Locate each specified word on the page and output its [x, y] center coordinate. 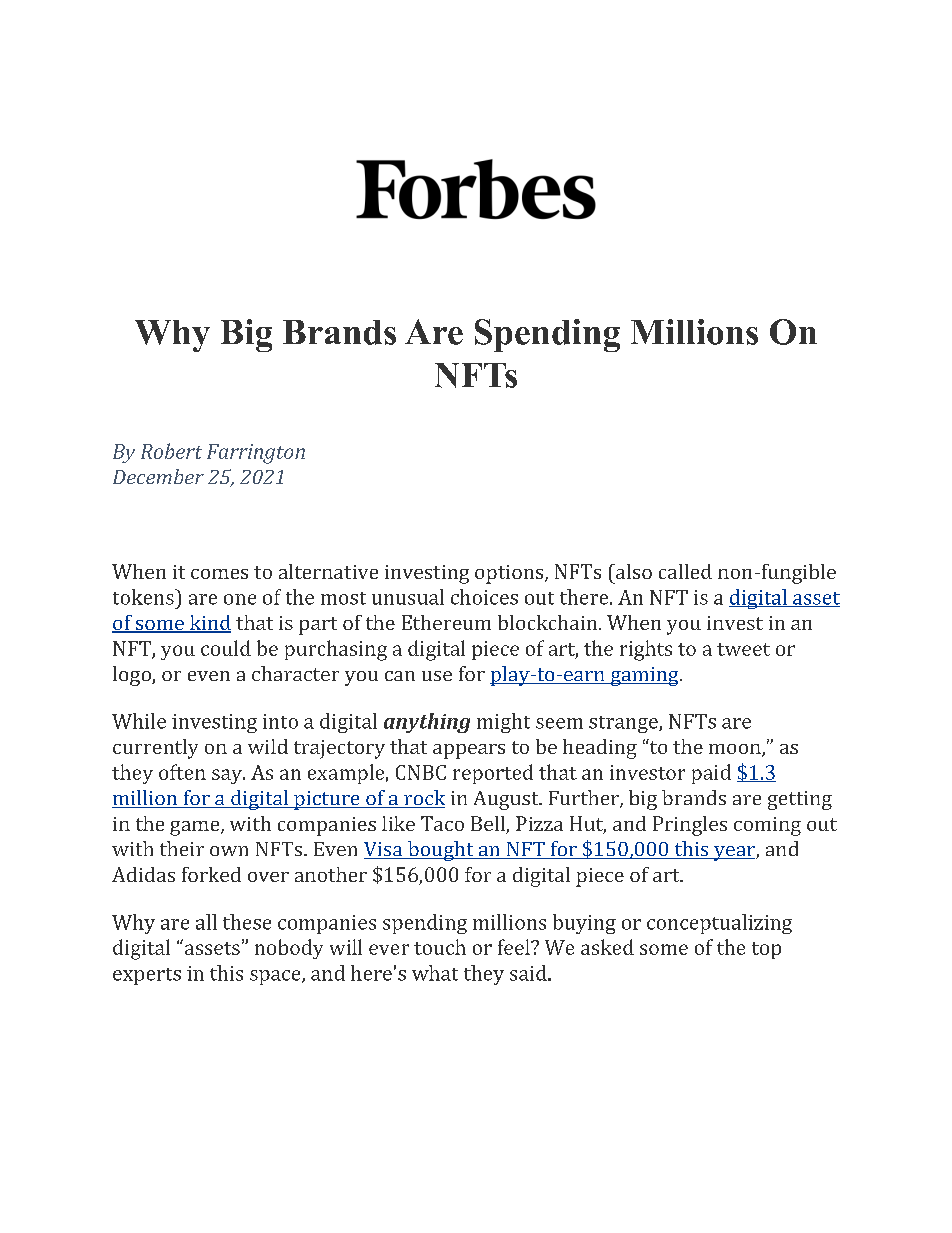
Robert [171, 451]
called [685, 571]
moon [736, 750]
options [510, 574]
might [503, 723]
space [276, 977]
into [280, 721]
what [435, 973]
